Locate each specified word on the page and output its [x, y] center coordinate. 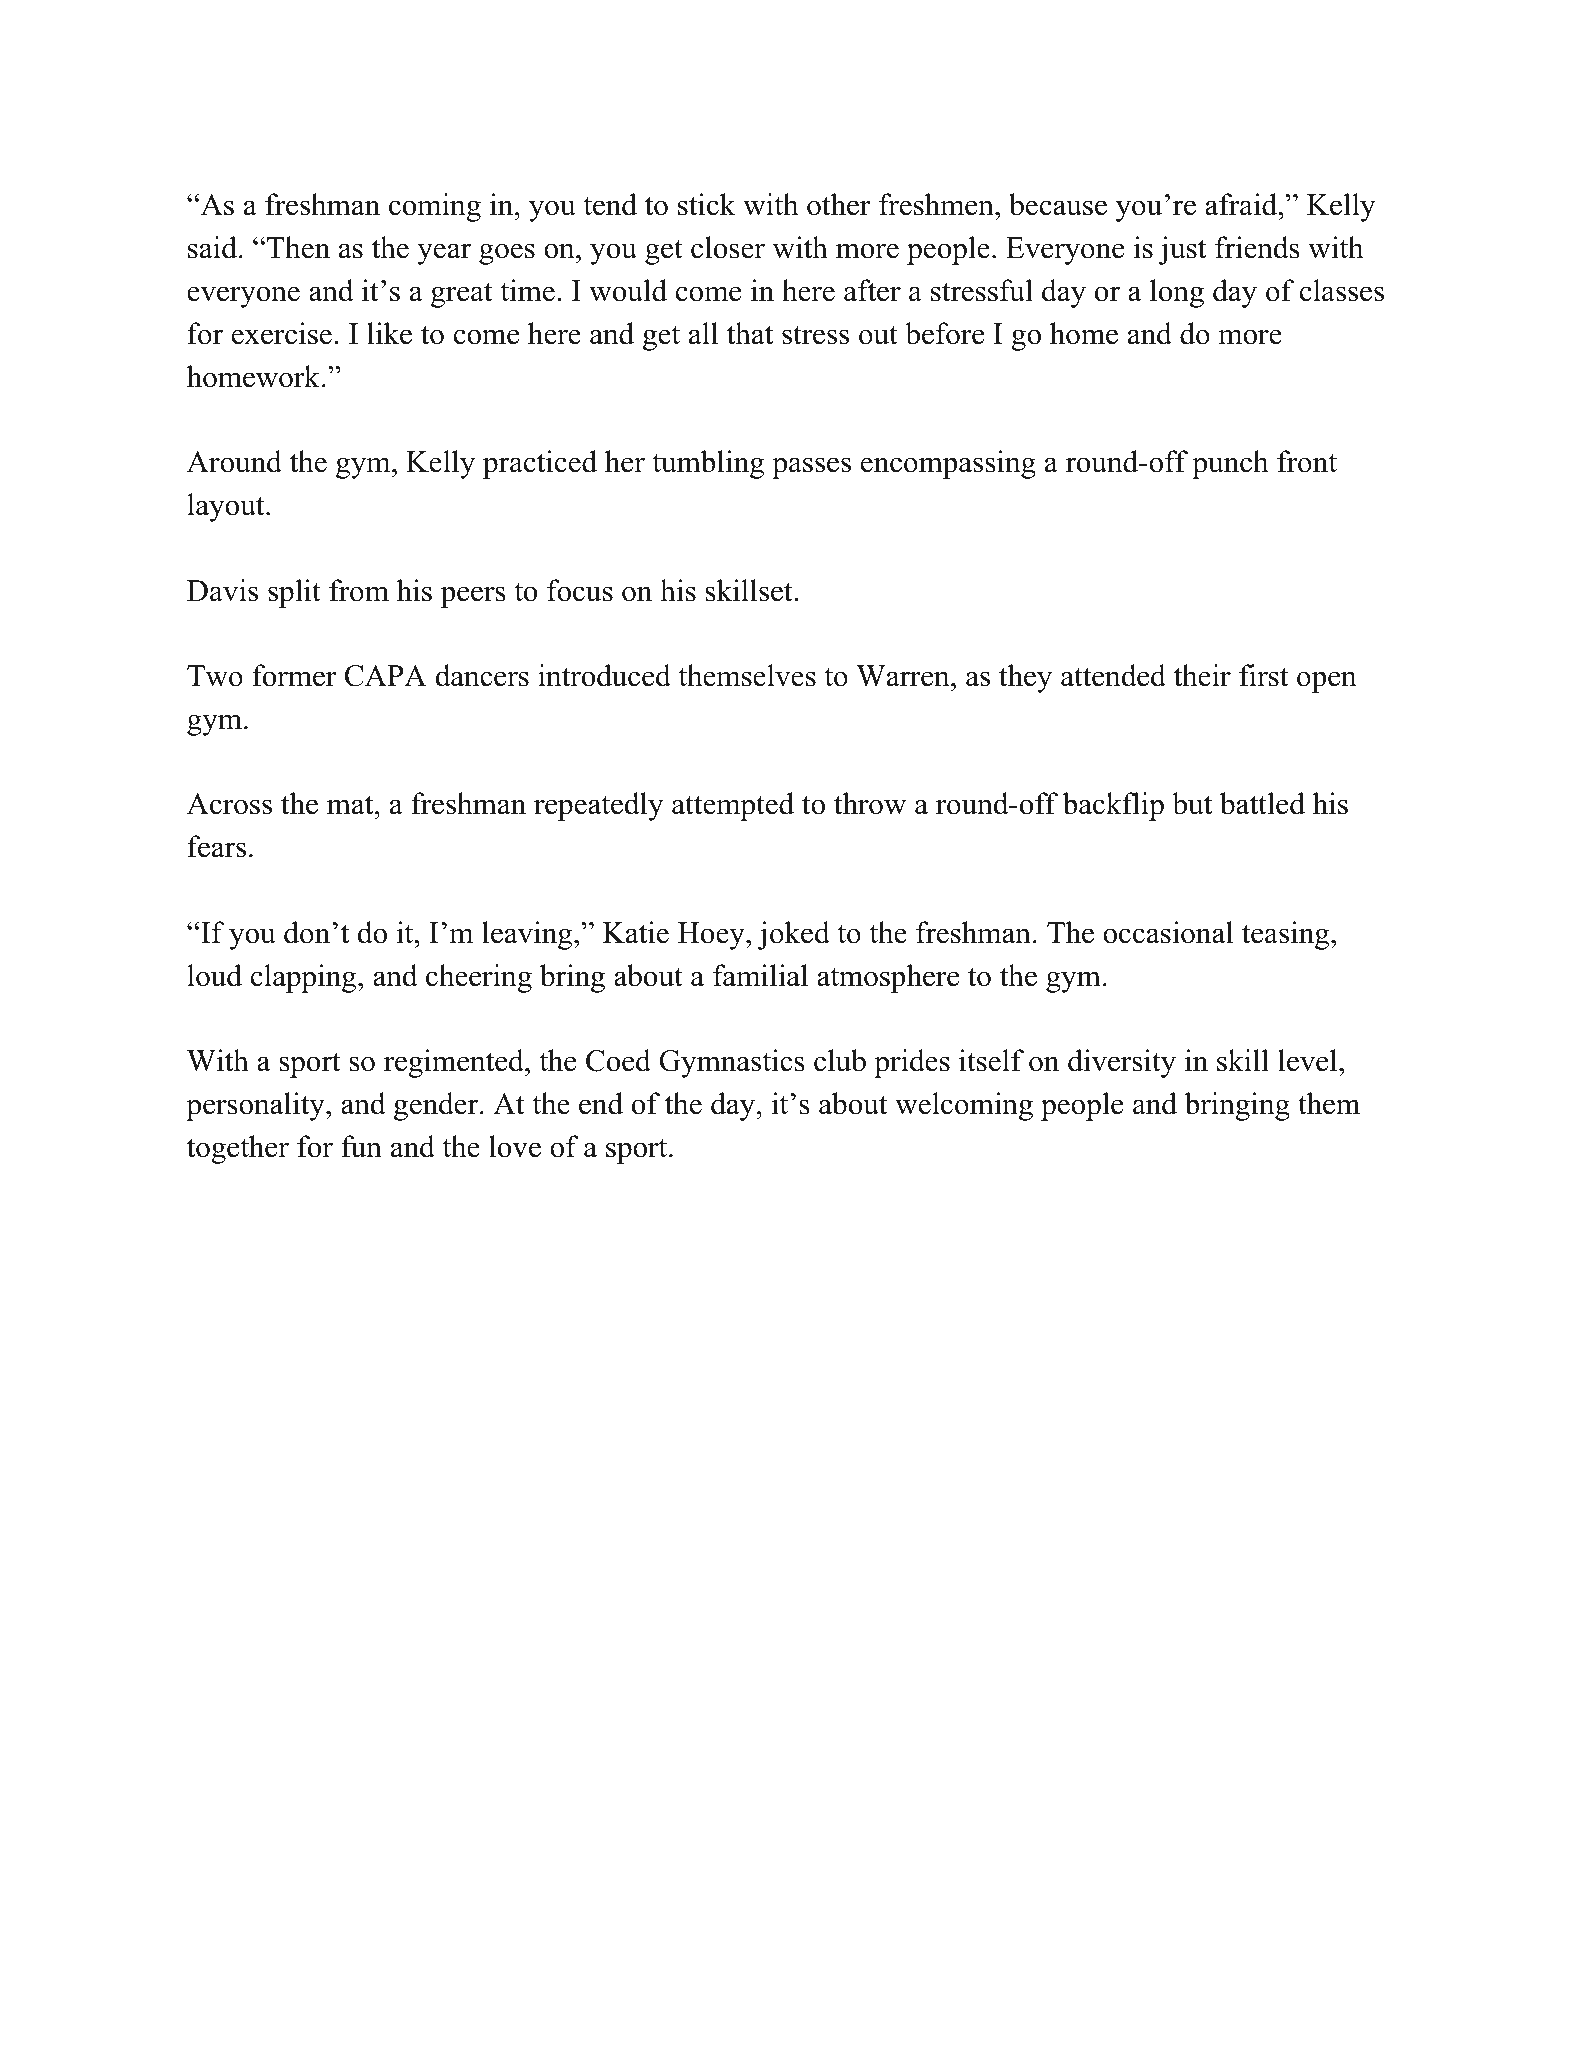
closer [728, 247]
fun [361, 1146]
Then [298, 247]
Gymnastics [732, 1063]
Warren [903, 676]
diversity [1122, 1063]
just [1182, 250]
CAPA [386, 676]
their [1202, 675]
